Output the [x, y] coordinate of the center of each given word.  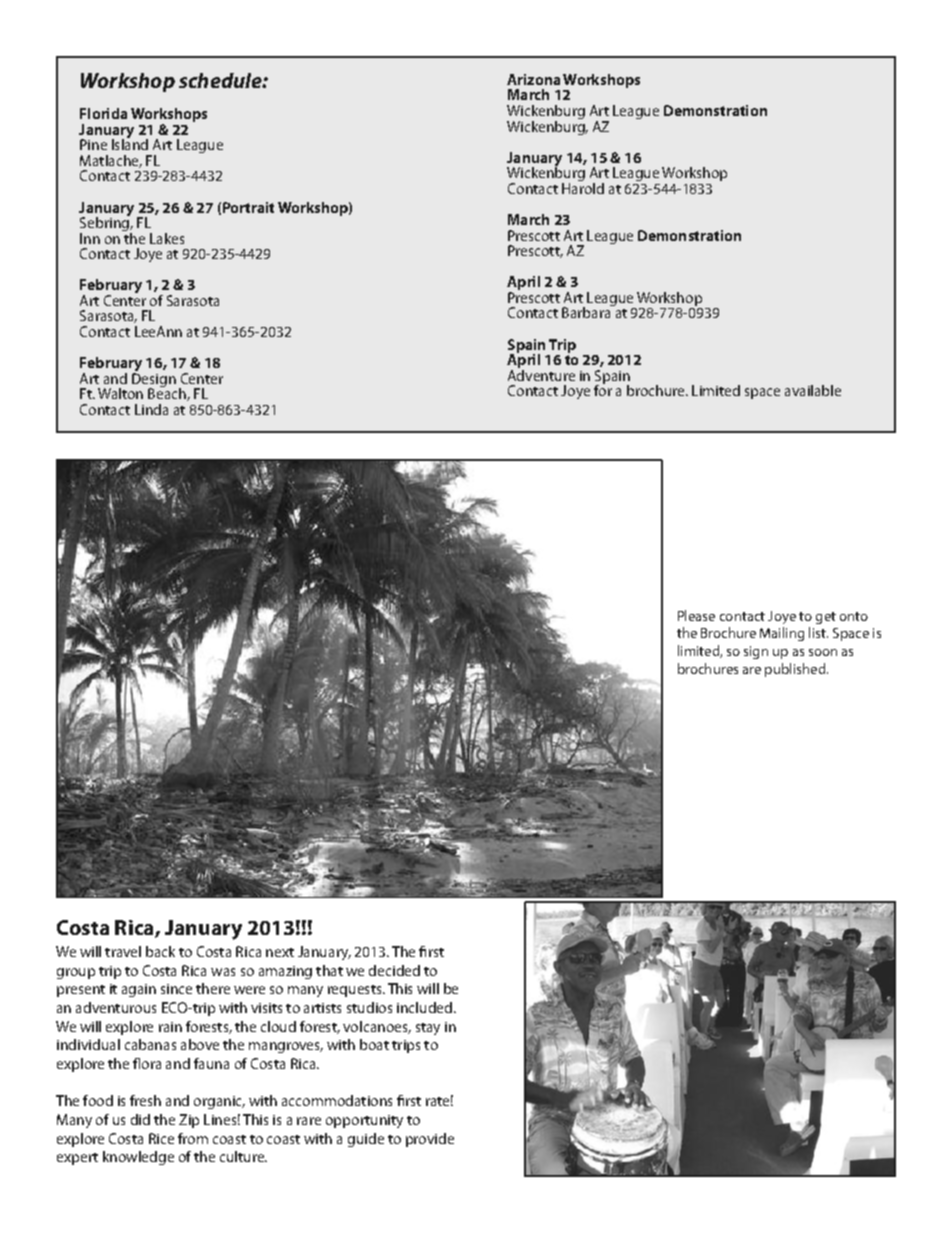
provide [430, 1140]
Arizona [533, 79]
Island [130, 143]
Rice [161, 1138]
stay [428, 1029]
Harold [583, 187]
